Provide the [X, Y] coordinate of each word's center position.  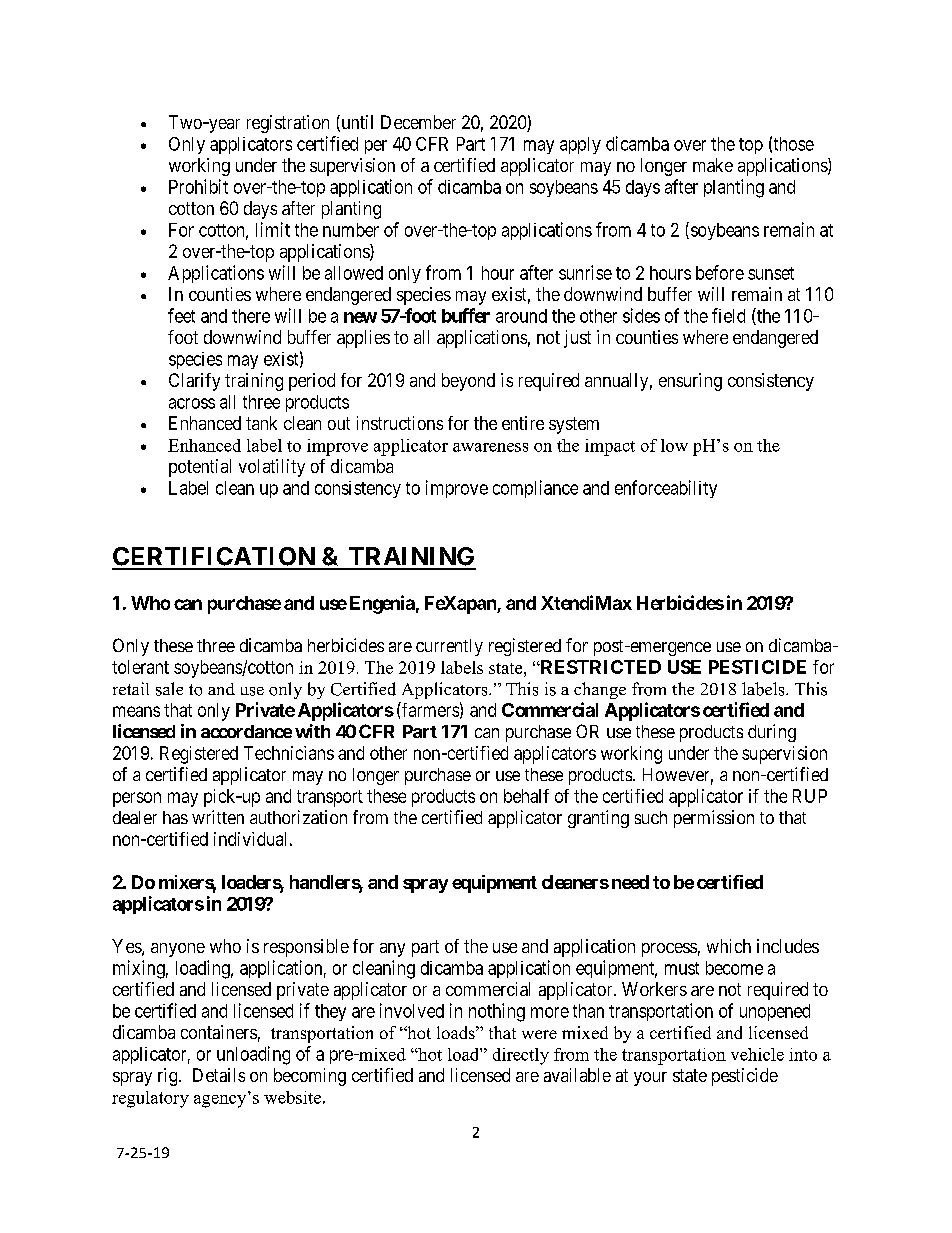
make [713, 165]
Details [219, 1075]
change [600, 690]
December [418, 122]
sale [169, 689]
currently [449, 647]
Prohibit [198, 186]
